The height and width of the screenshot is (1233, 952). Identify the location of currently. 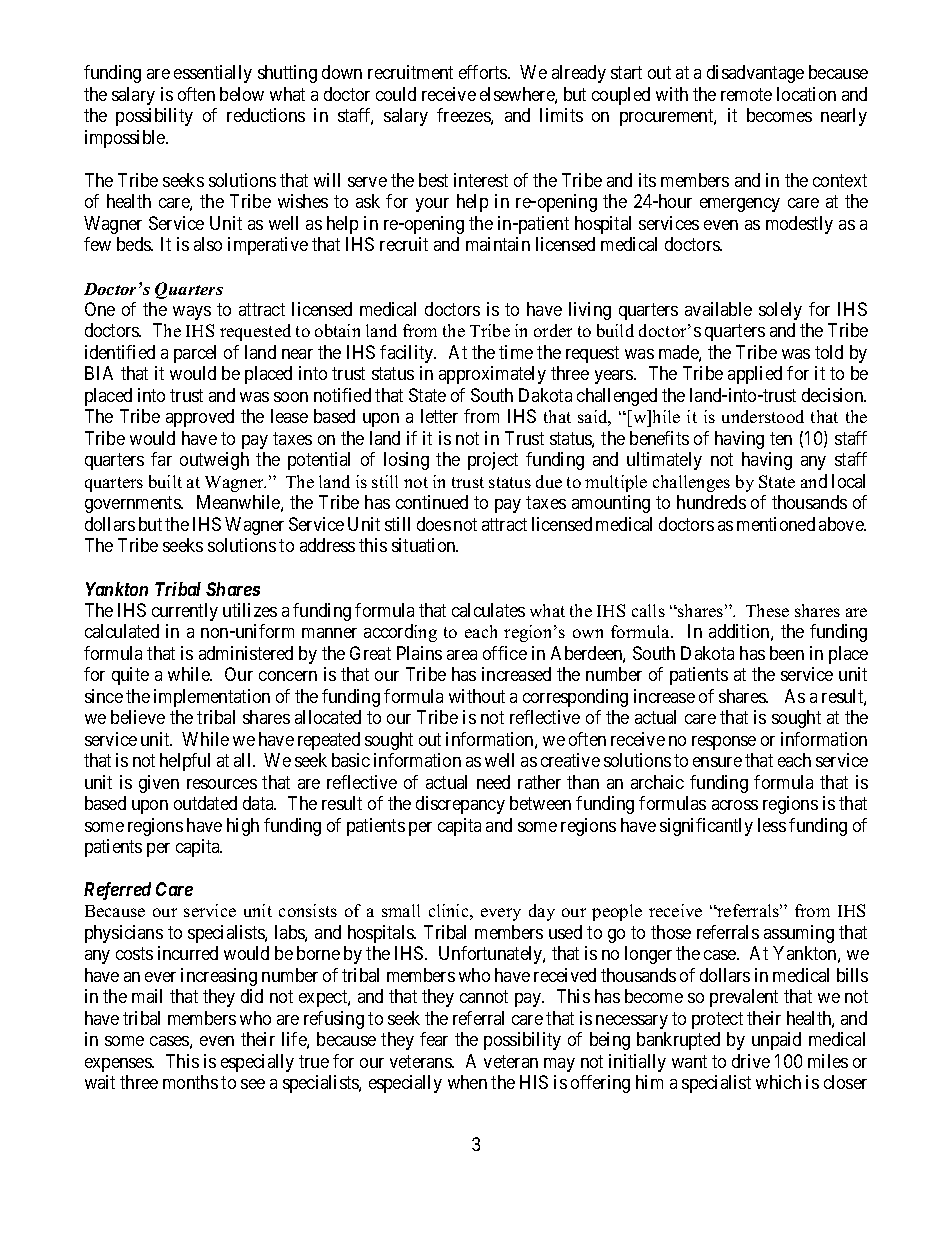
(185, 612).
